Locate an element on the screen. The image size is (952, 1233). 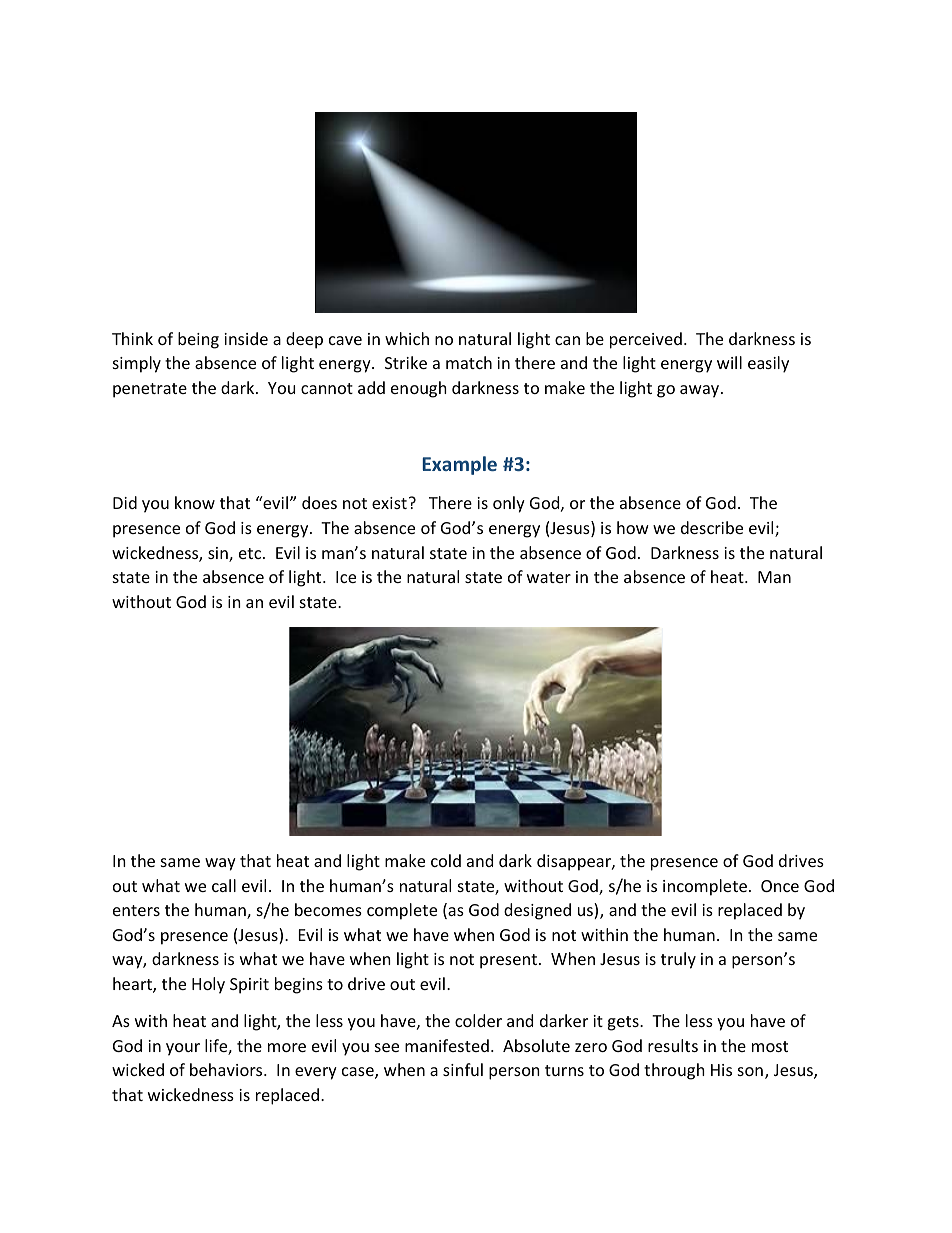
know is located at coordinates (195, 502).
